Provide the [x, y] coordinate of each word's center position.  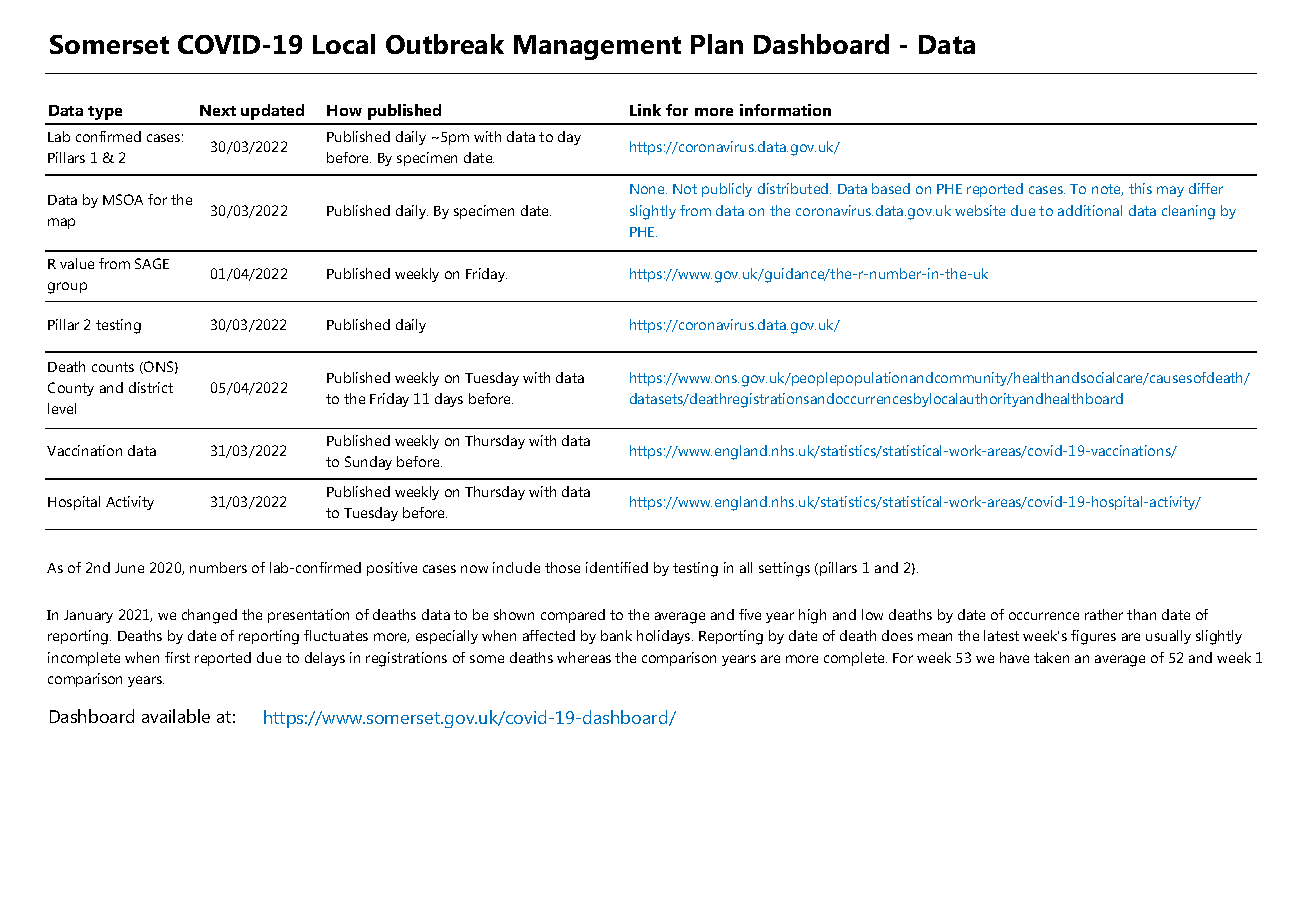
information [785, 110]
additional [1090, 210]
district [151, 387]
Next [218, 110]
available [176, 716]
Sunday [368, 463]
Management [597, 47]
